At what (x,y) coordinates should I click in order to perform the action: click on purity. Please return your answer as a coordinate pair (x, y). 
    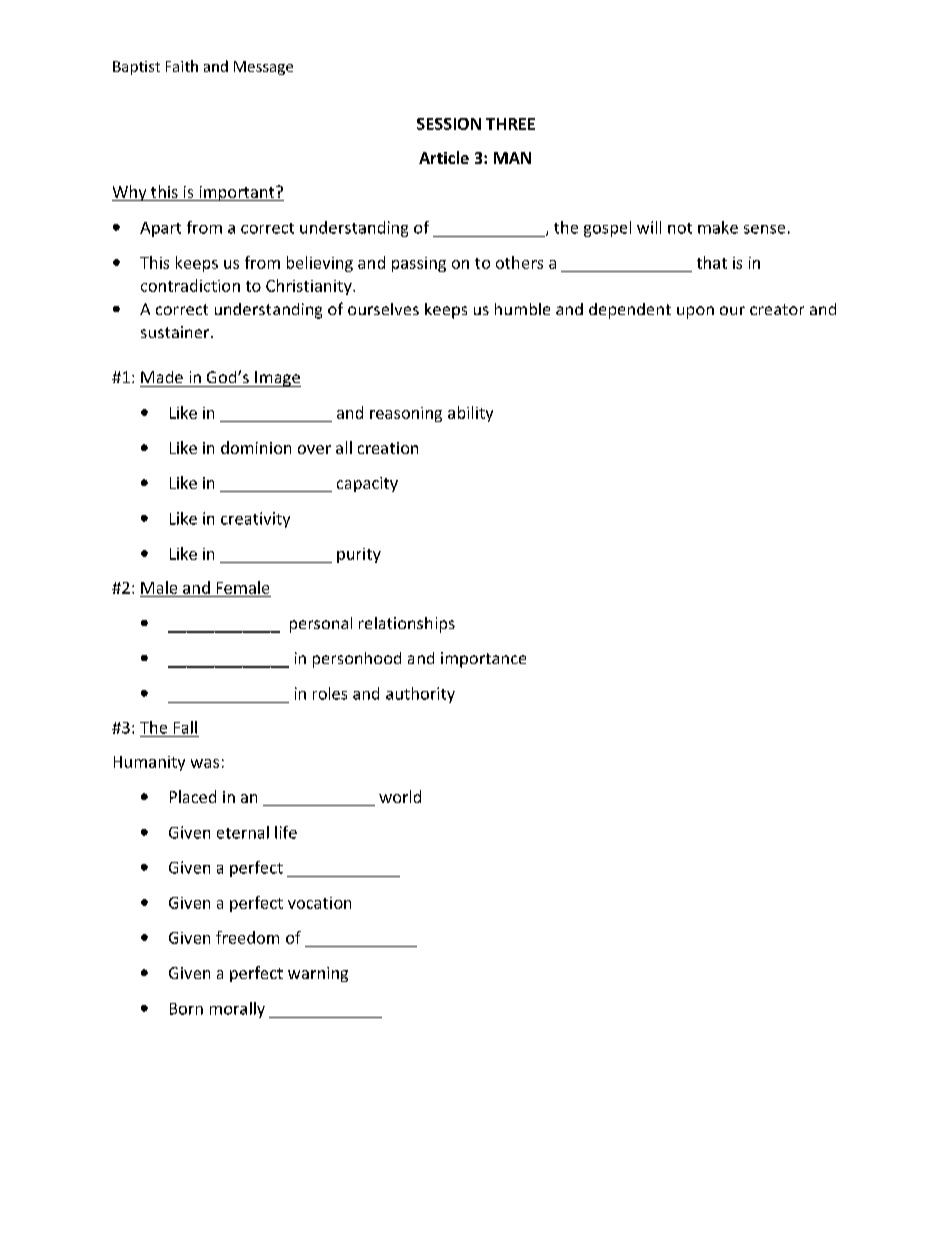
    Looking at the image, I should click on (359, 555).
